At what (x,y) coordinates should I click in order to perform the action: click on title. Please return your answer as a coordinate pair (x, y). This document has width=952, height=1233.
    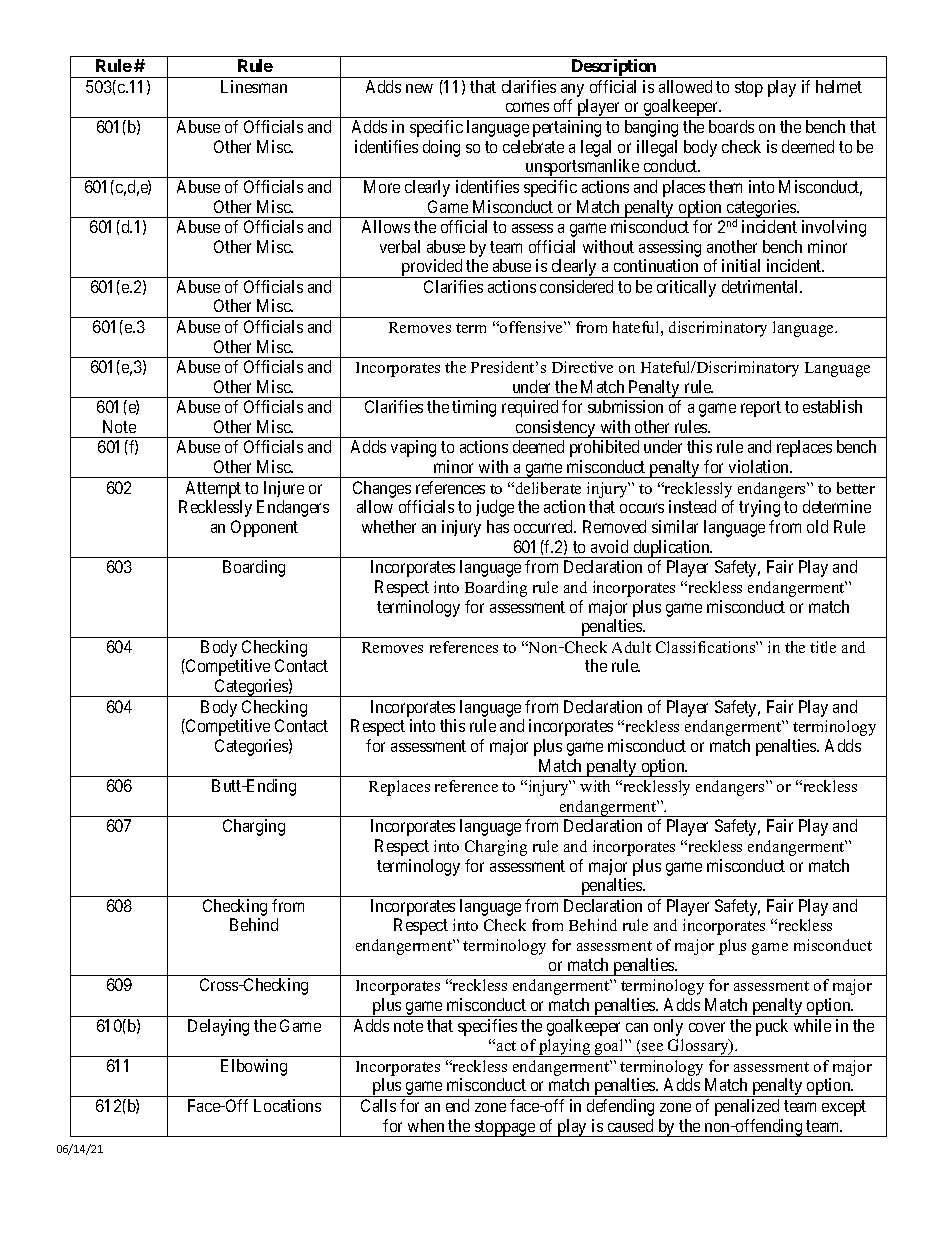
    Looking at the image, I should click on (823, 647).
